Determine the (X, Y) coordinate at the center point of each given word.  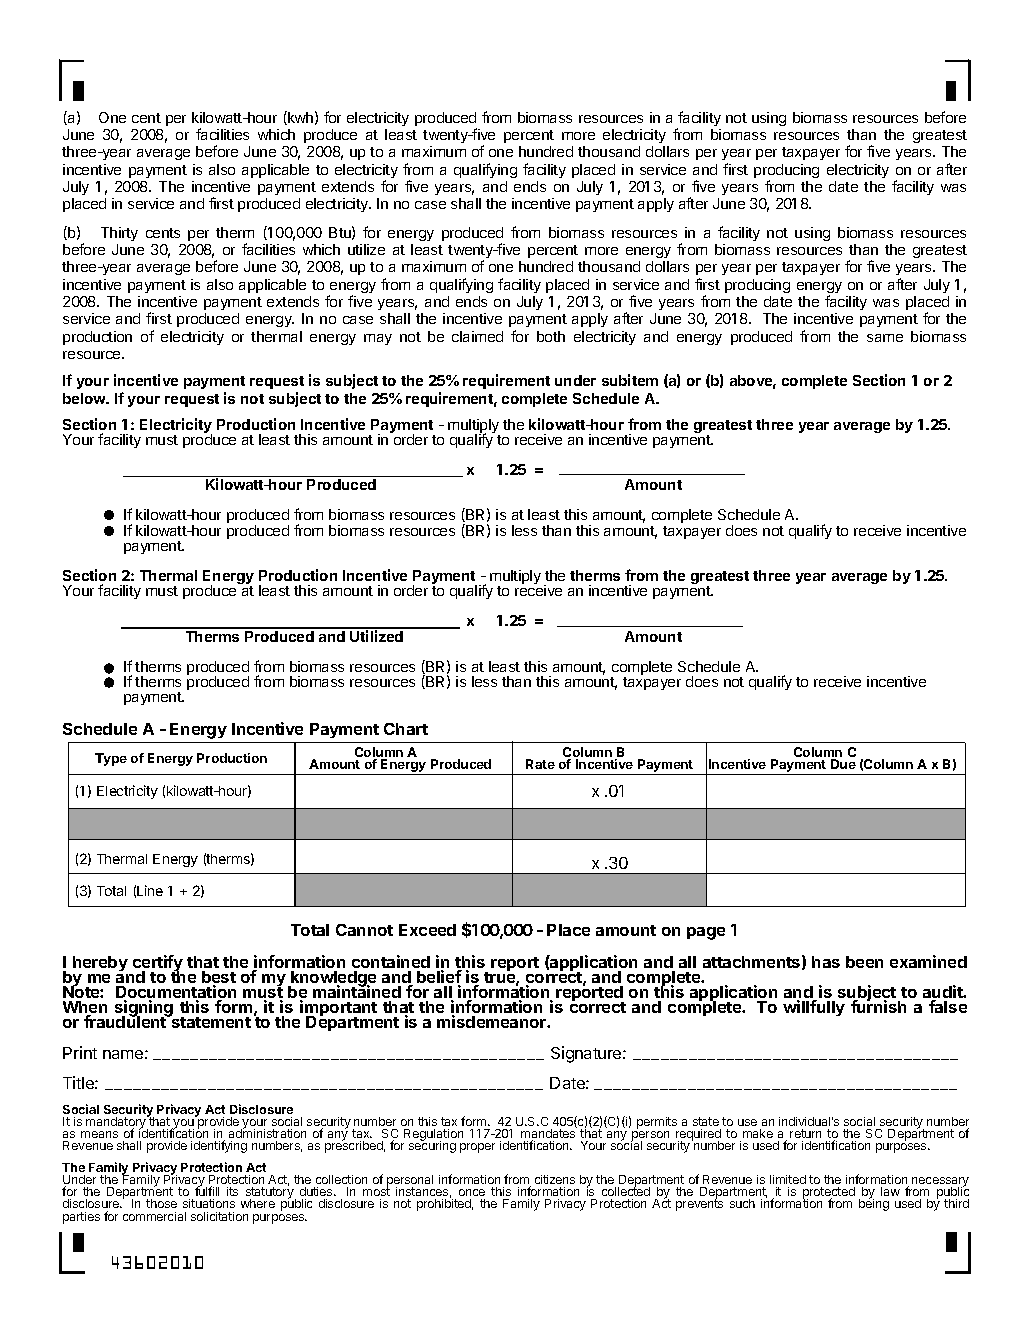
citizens (555, 1179)
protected (829, 1194)
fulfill (207, 1190)
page (706, 933)
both (551, 336)
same (885, 338)
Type (111, 759)
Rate (540, 764)
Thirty (119, 234)
